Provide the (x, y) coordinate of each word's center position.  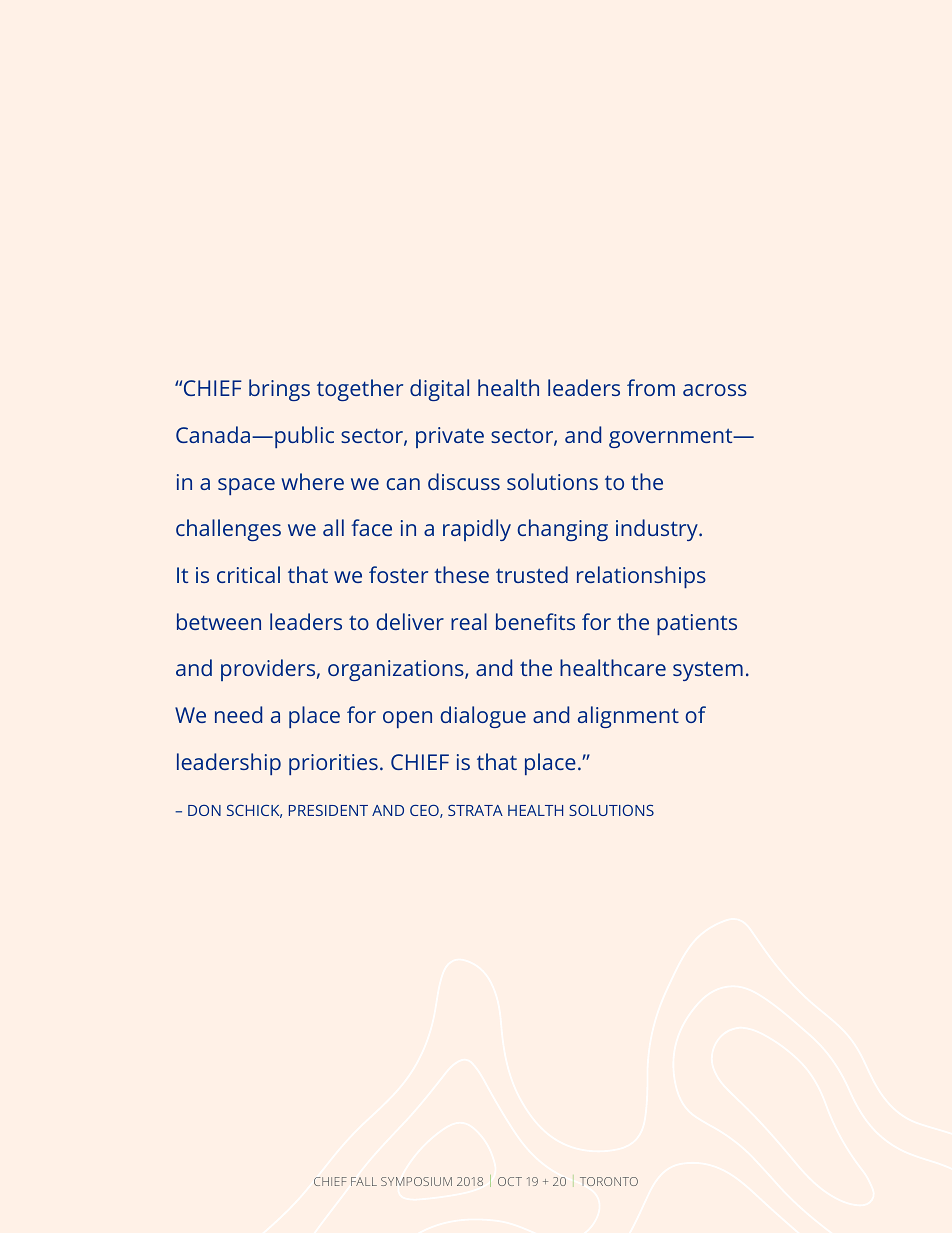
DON (204, 810)
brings (279, 390)
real (469, 621)
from (651, 387)
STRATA (475, 810)
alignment (628, 717)
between (219, 621)
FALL (364, 1181)
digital (439, 390)
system (708, 671)
